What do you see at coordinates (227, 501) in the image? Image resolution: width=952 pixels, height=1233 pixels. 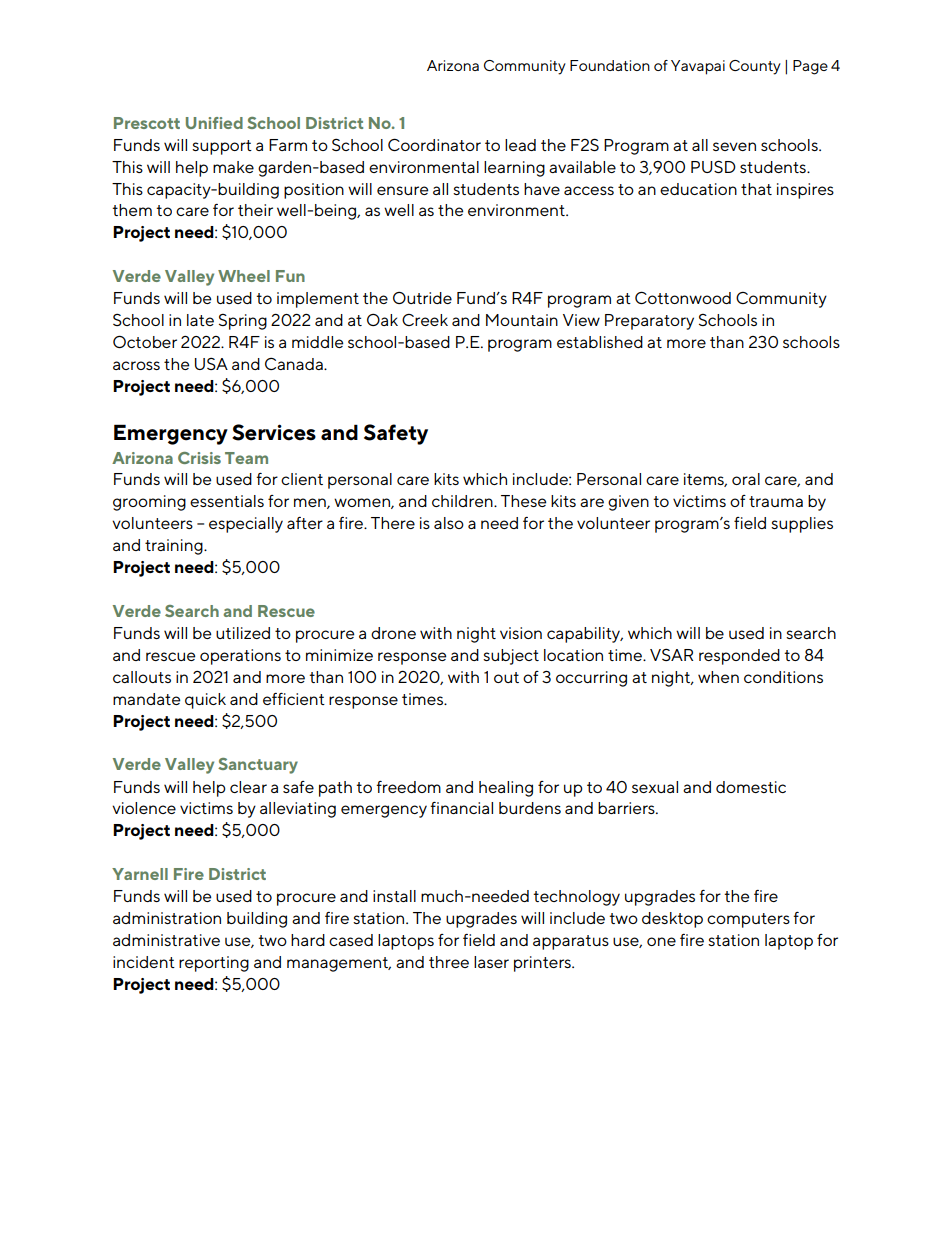 I see `essentials` at bounding box center [227, 501].
